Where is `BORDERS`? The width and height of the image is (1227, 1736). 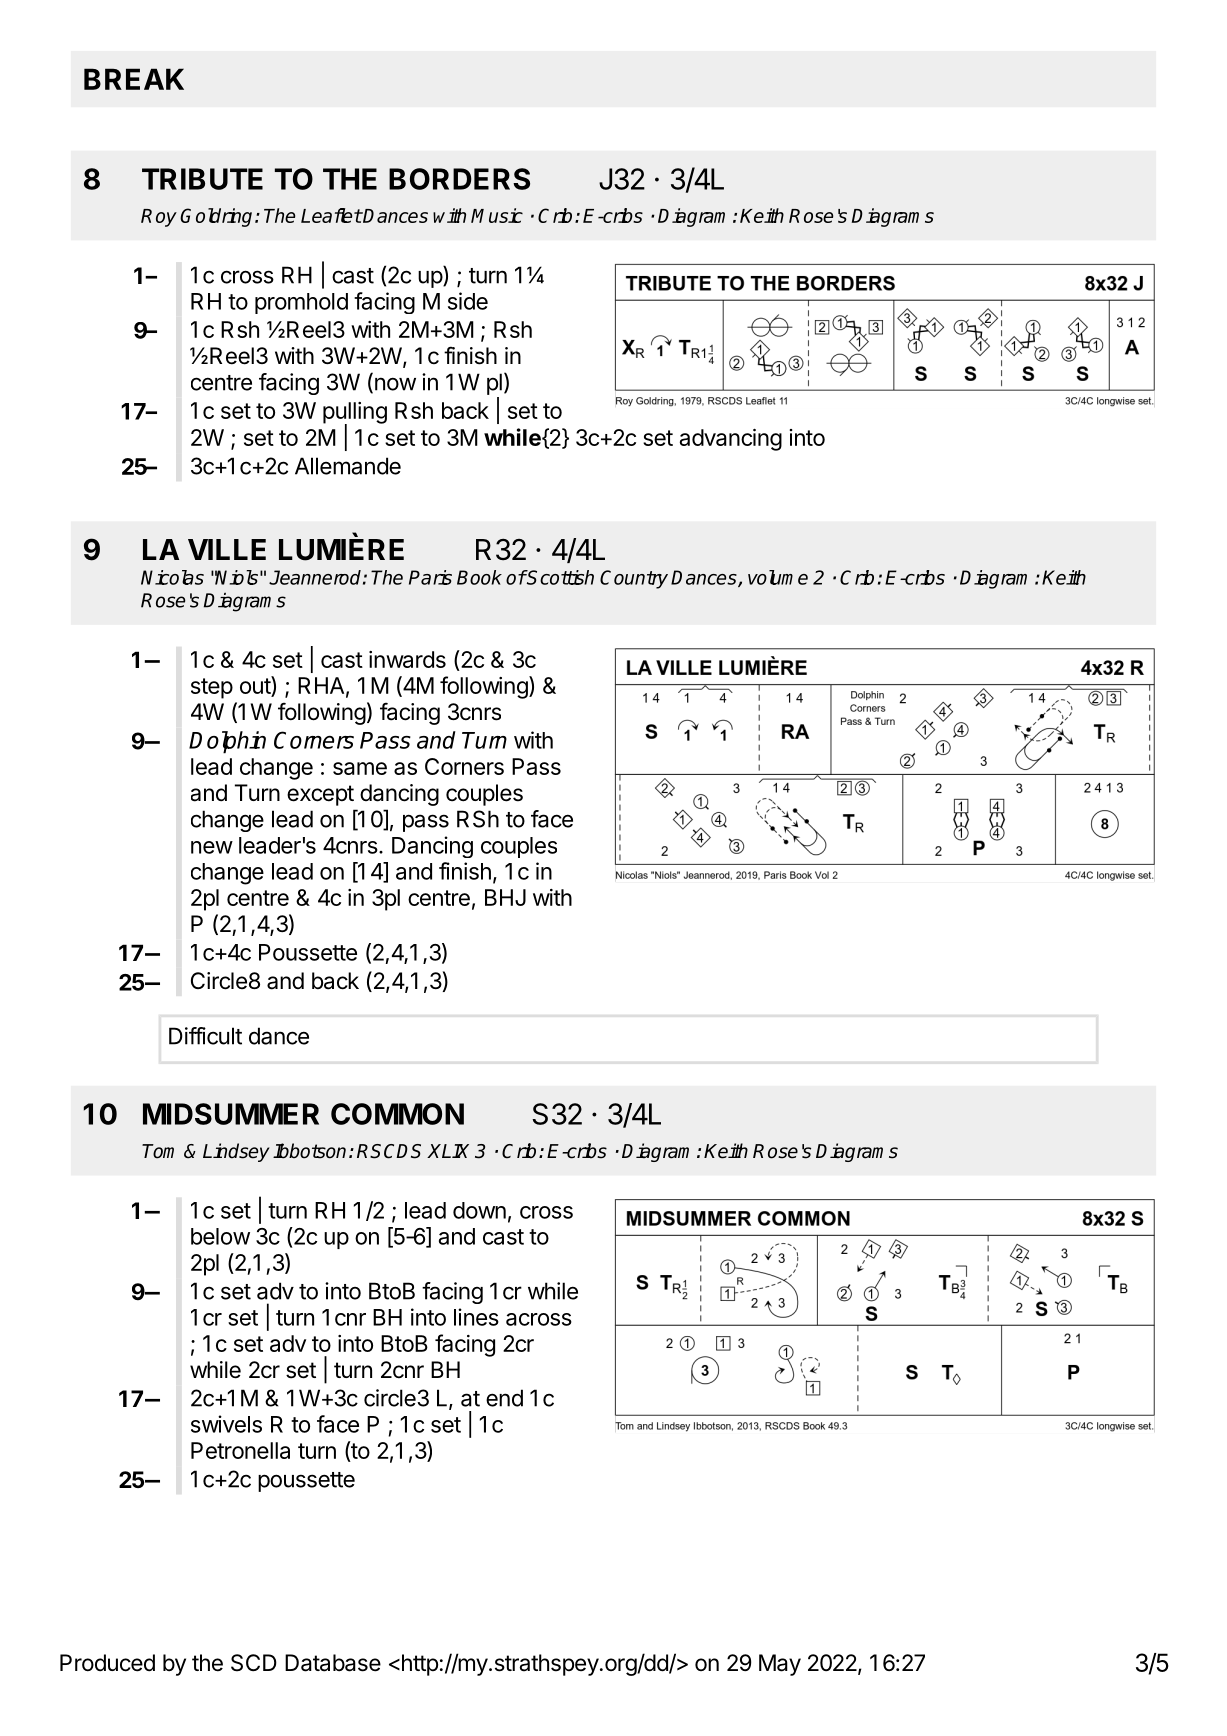 BORDERS is located at coordinates (459, 179).
